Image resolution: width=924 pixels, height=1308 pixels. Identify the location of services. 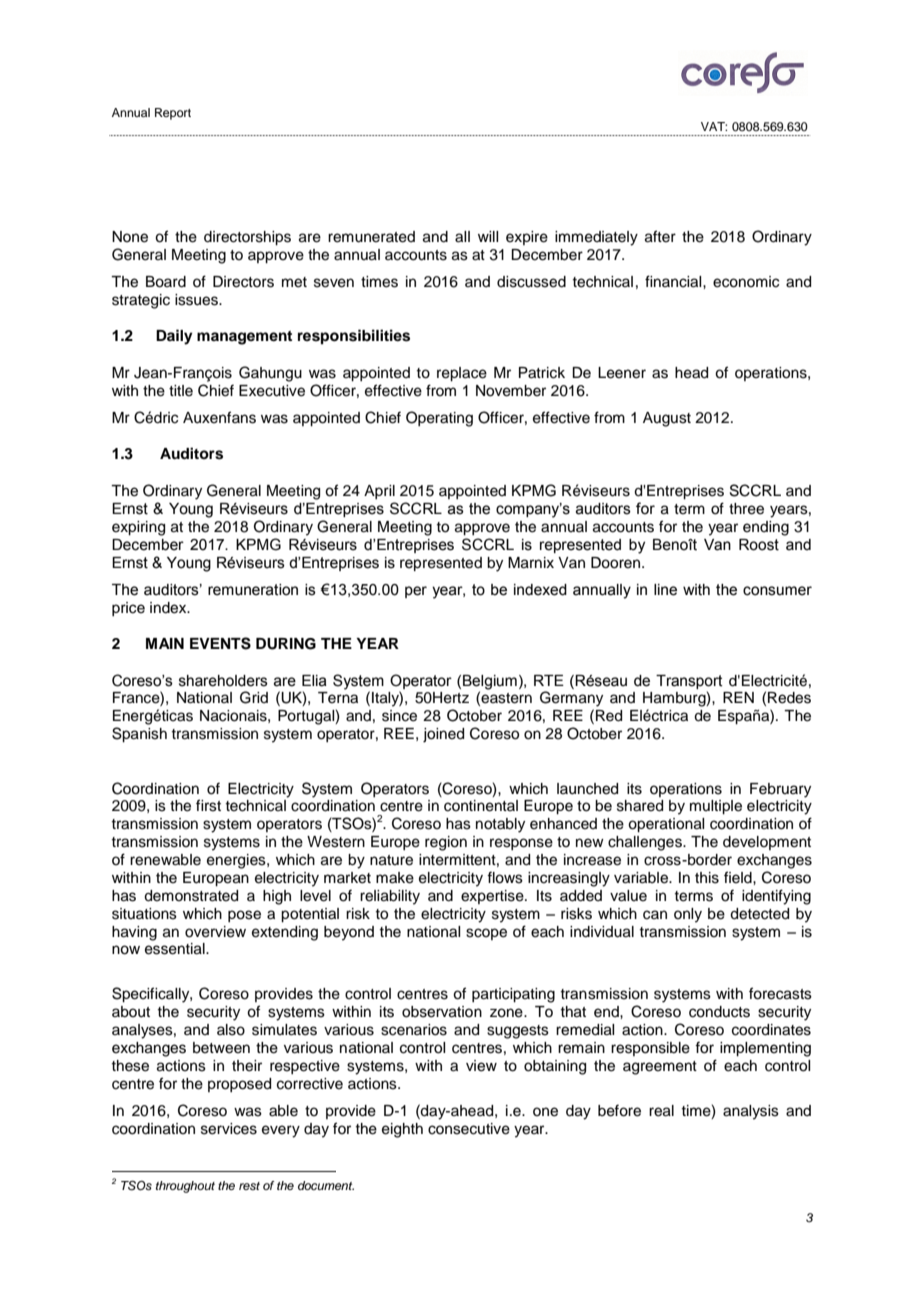
(229, 1129).
